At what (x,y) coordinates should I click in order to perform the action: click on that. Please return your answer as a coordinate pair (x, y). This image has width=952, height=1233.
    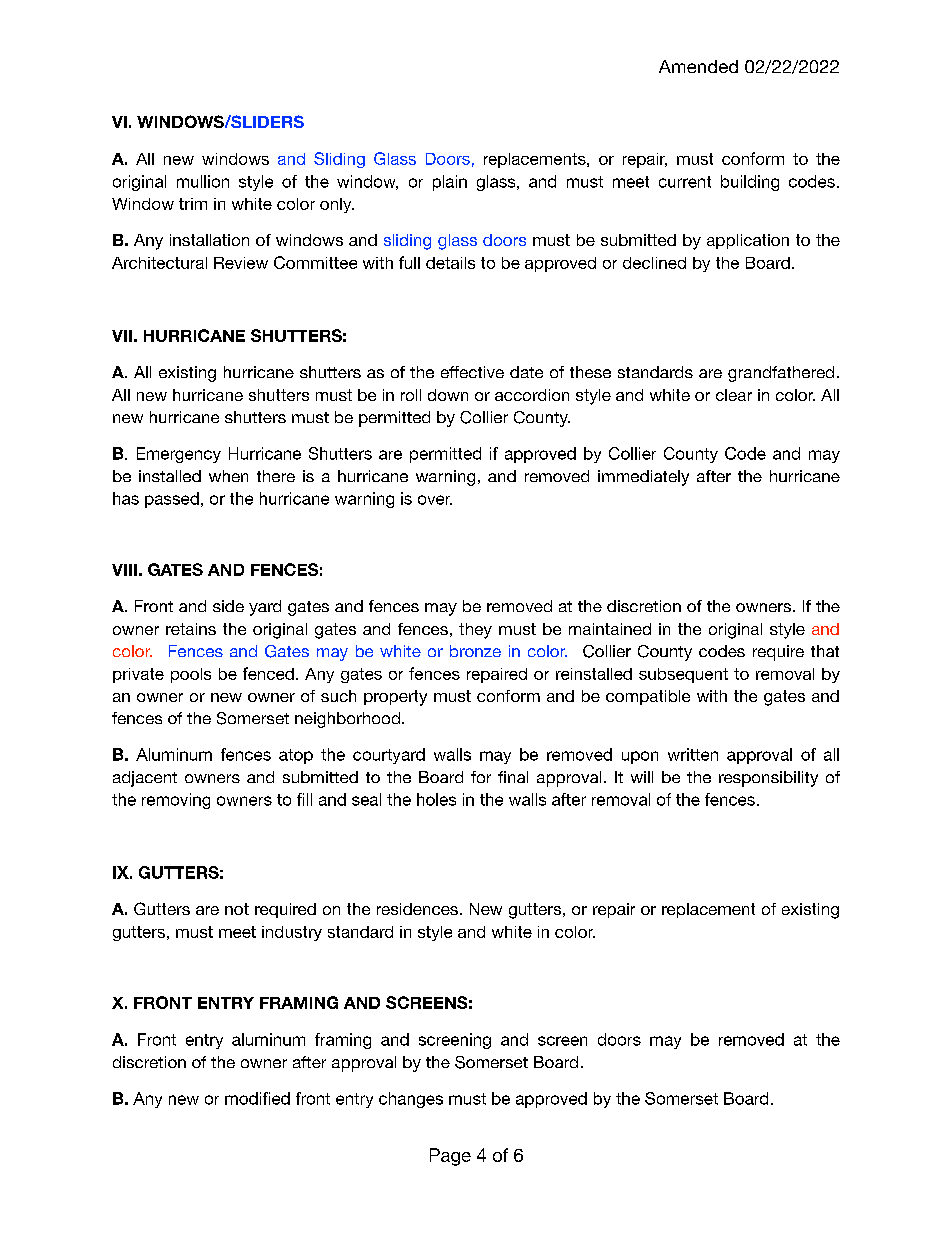
    Looking at the image, I should click on (825, 651).
